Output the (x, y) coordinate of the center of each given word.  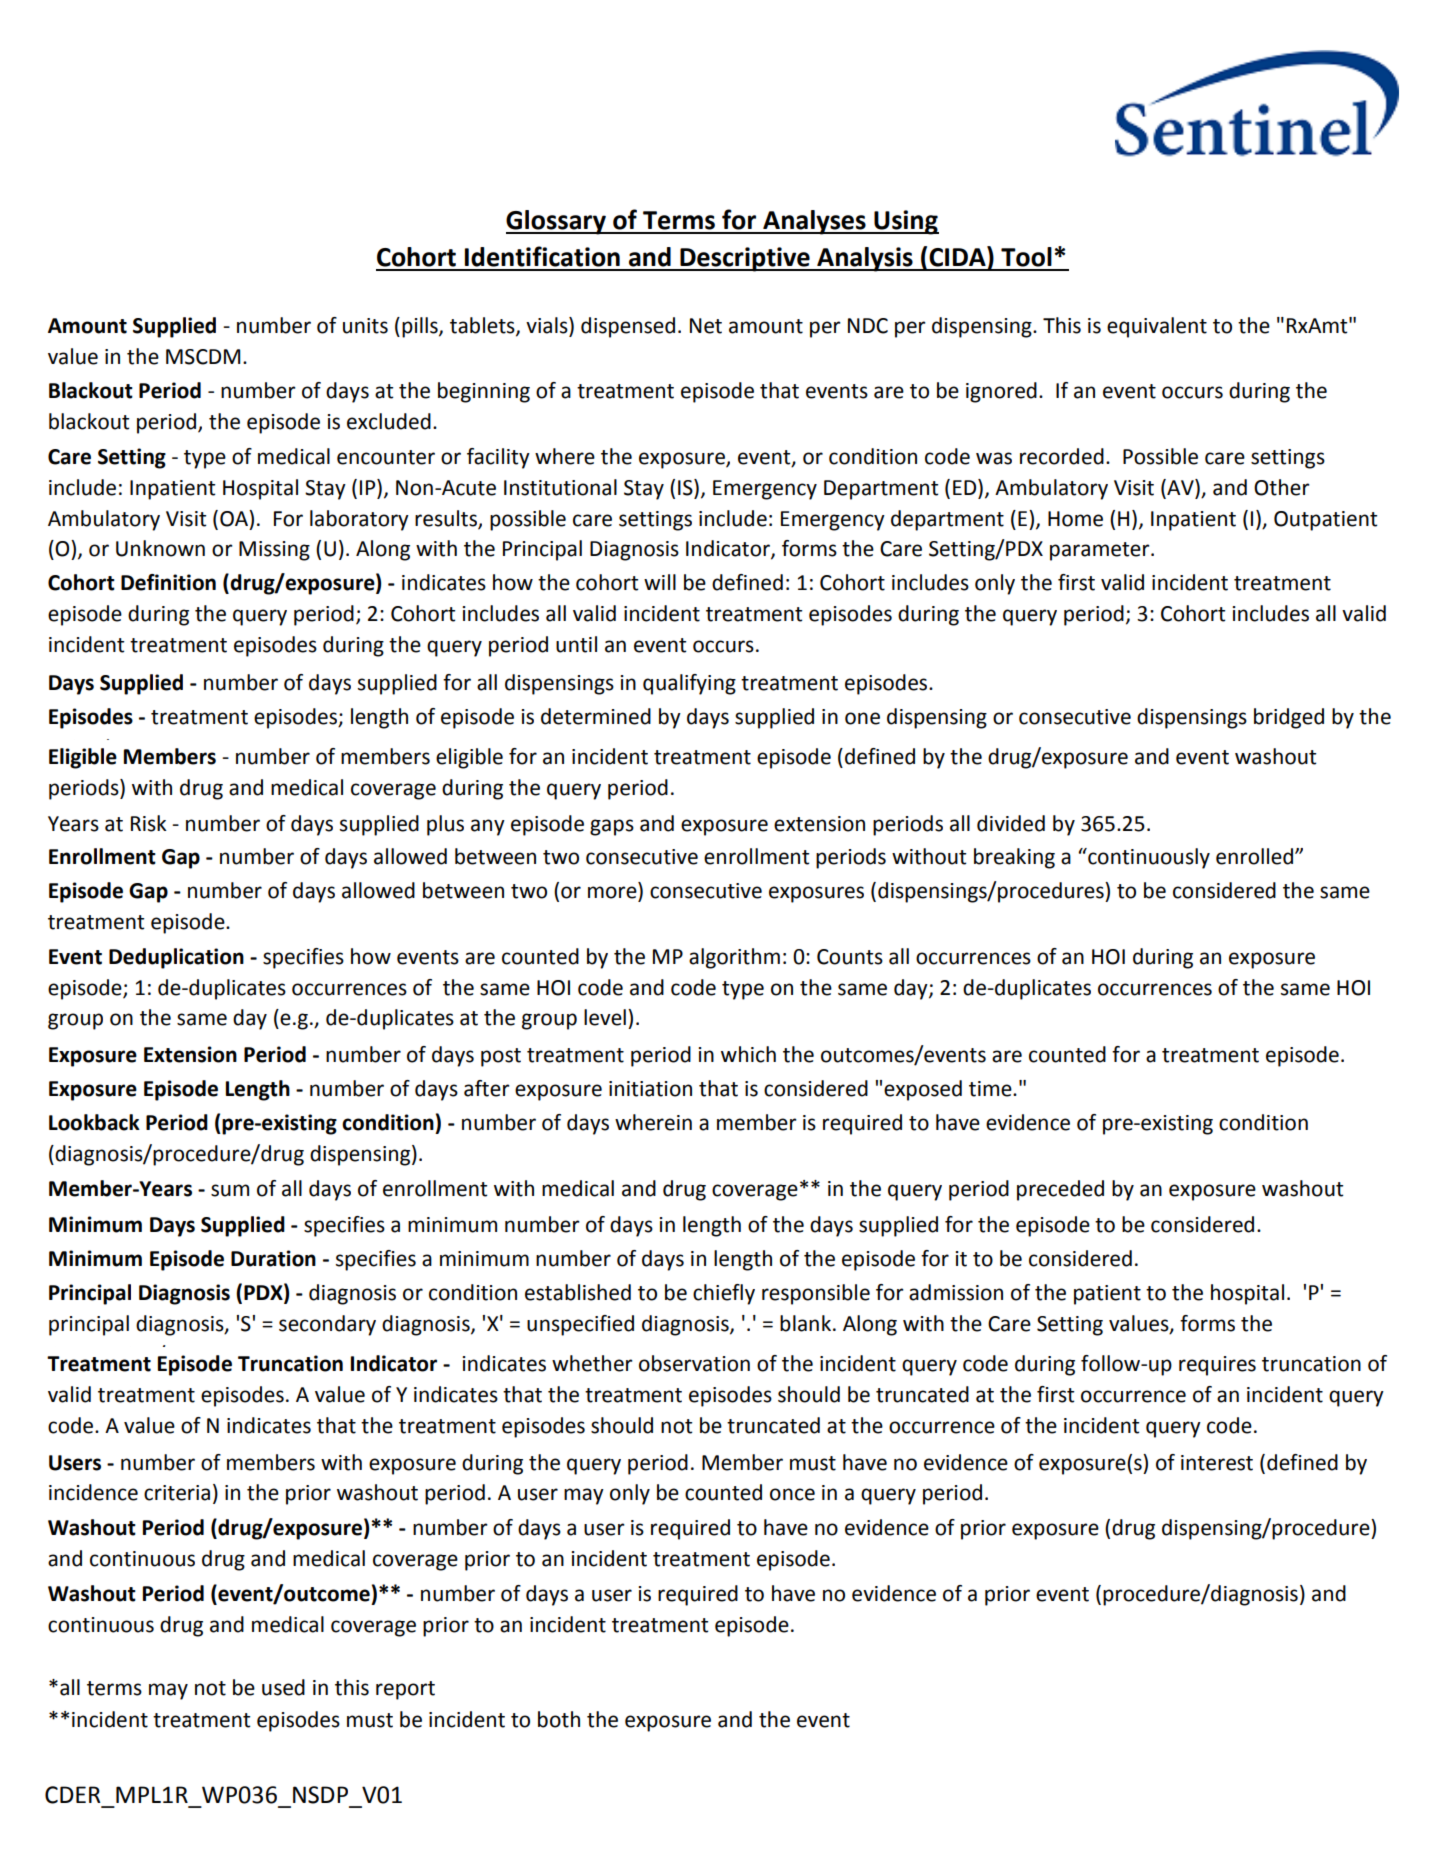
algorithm (734, 958)
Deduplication (176, 958)
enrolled (1256, 856)
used (283, 1687)
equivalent (1157, 327)
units (365, 326)
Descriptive (745, 259)
